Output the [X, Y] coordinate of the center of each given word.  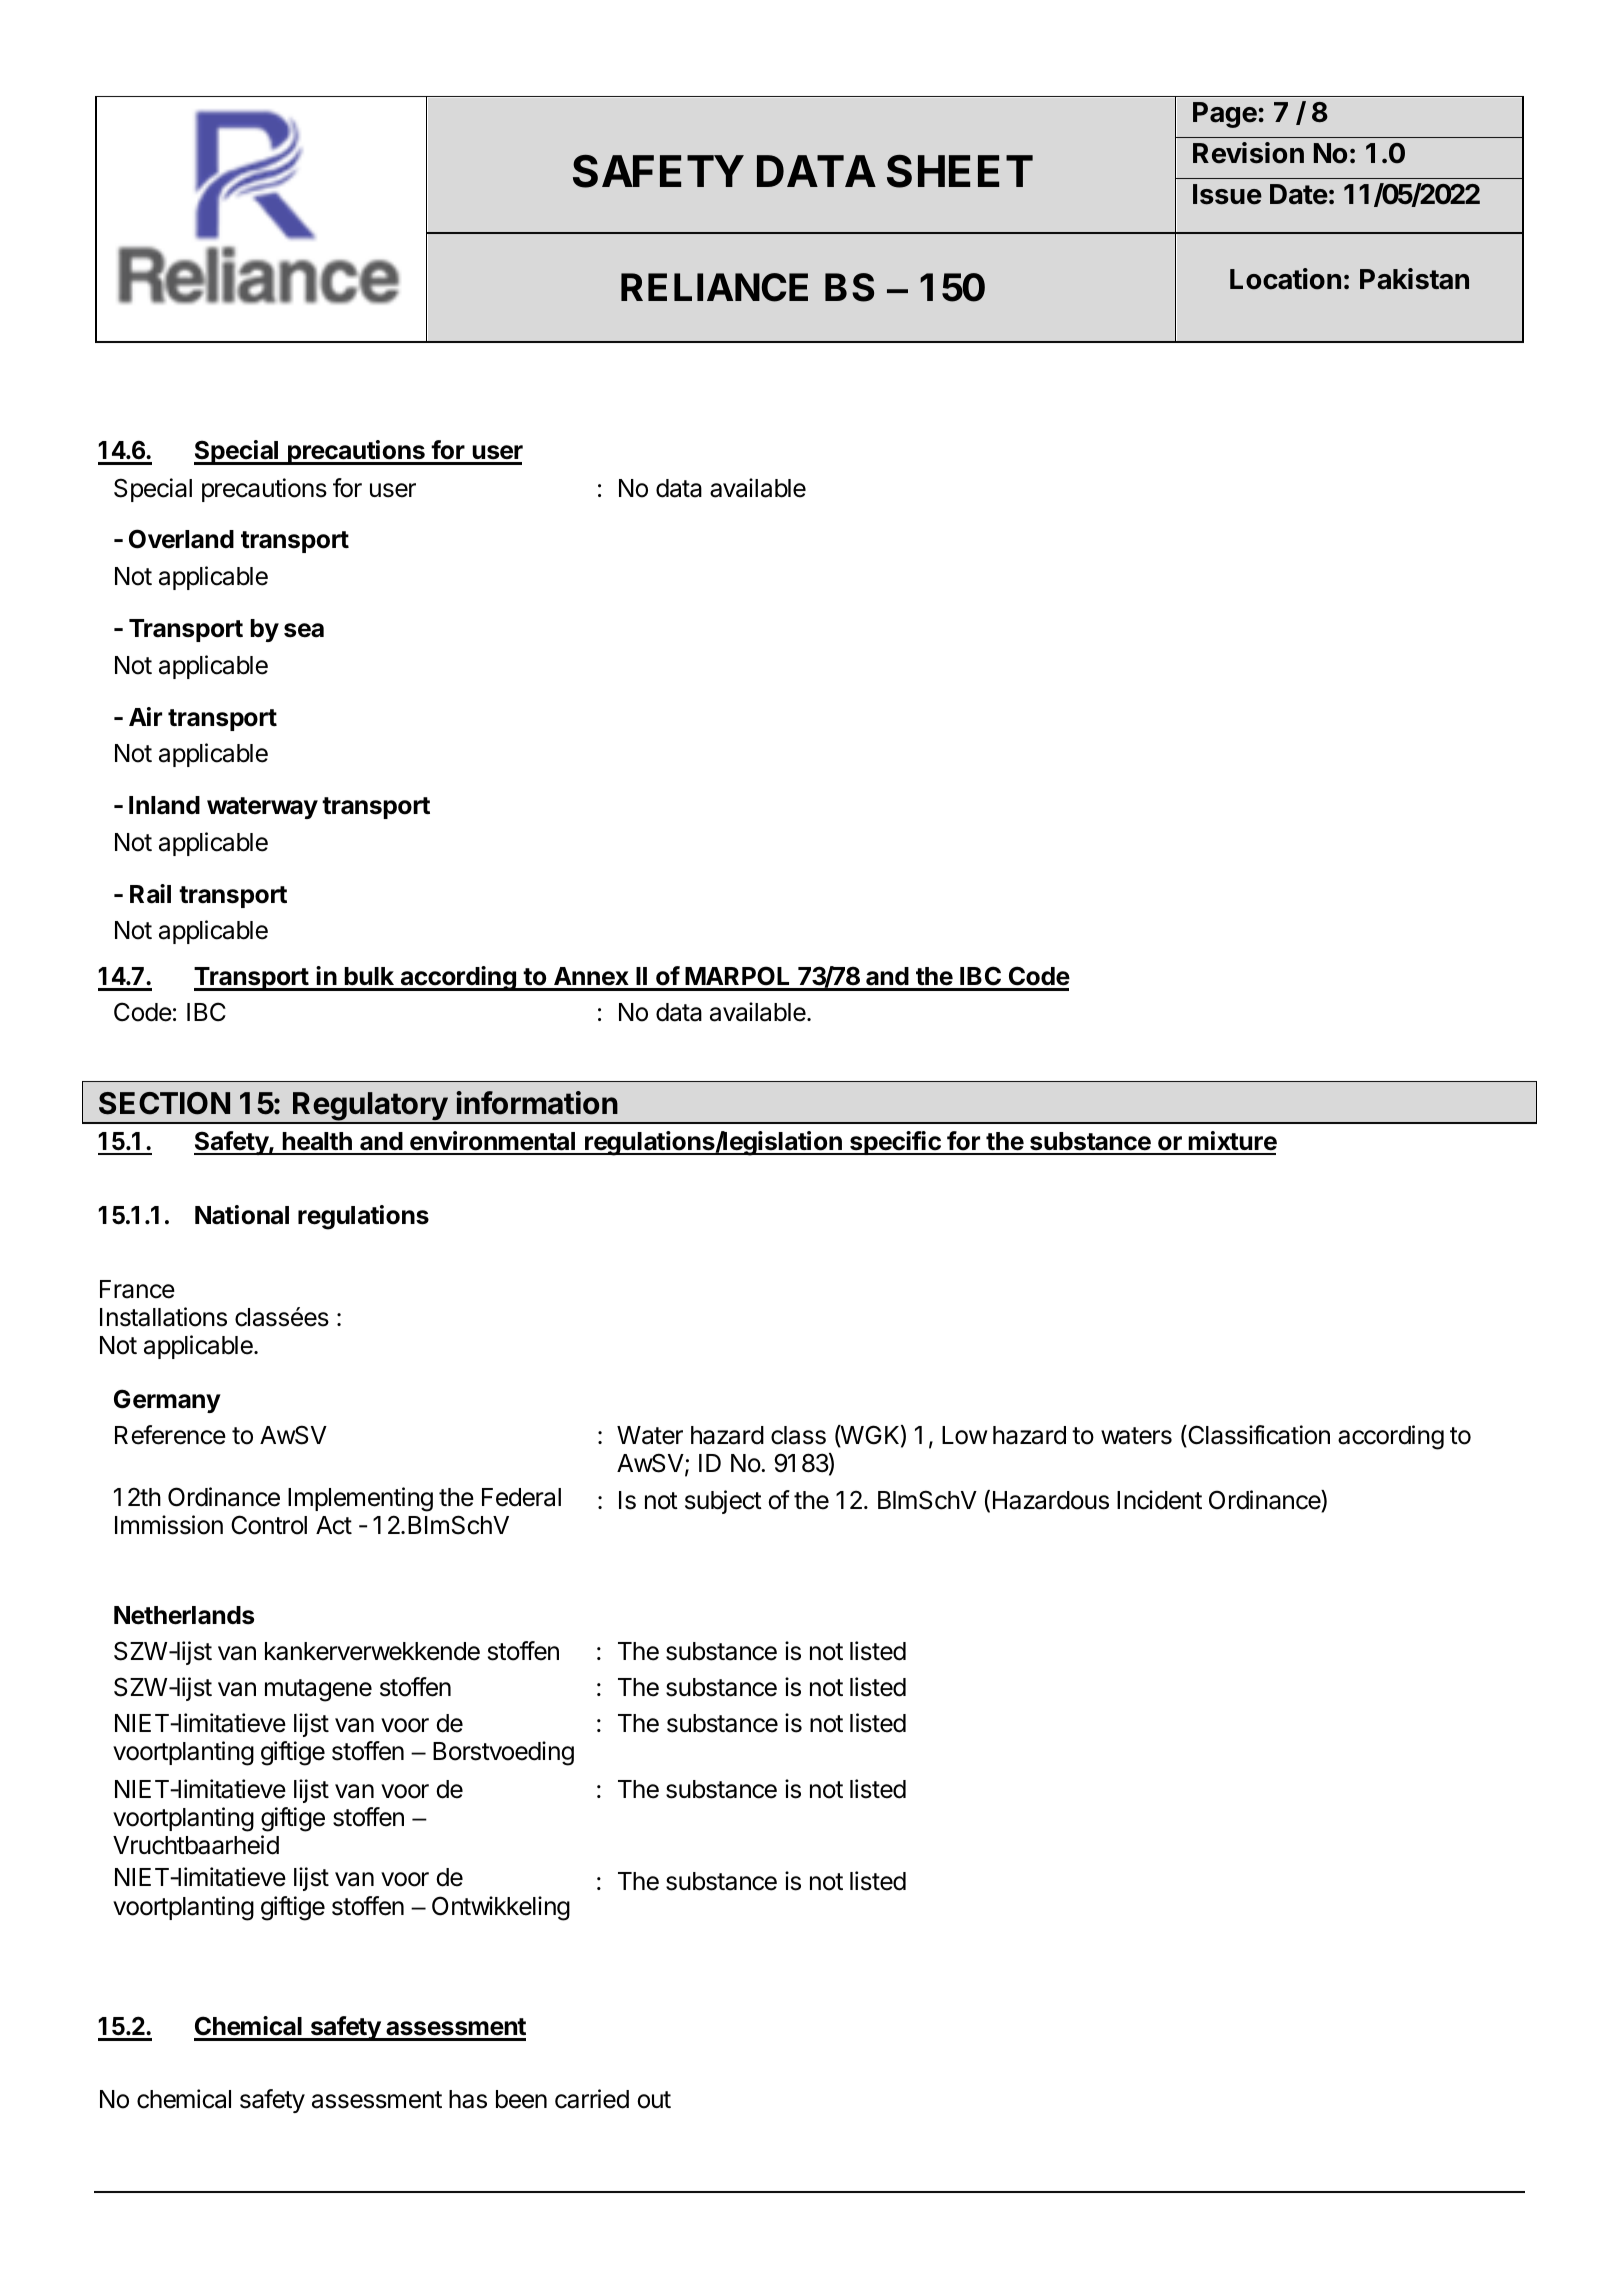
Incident [1159, 1500]
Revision [1248, 153]
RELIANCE [714, 287]
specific [895, 1143]
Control [269, 1525]
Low [965, 1435]
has [468, 2099]
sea [304, 630]
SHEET [960, 171]
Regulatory [370, 1108]
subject [723, 1502]
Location [1285, 279]
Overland [181, 539]
